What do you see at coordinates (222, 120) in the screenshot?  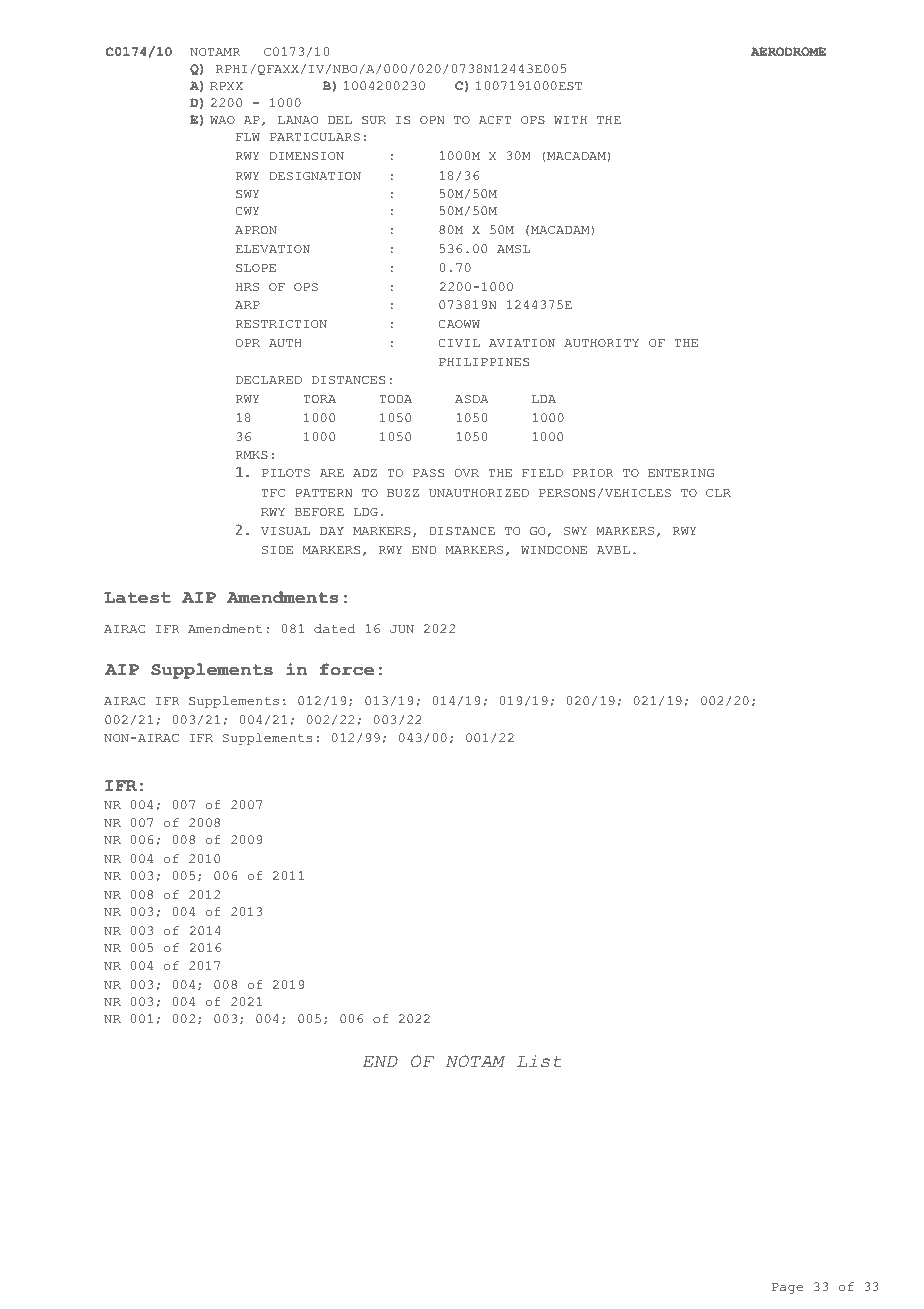 I see `WAO` at bounding box center [222, 120].
